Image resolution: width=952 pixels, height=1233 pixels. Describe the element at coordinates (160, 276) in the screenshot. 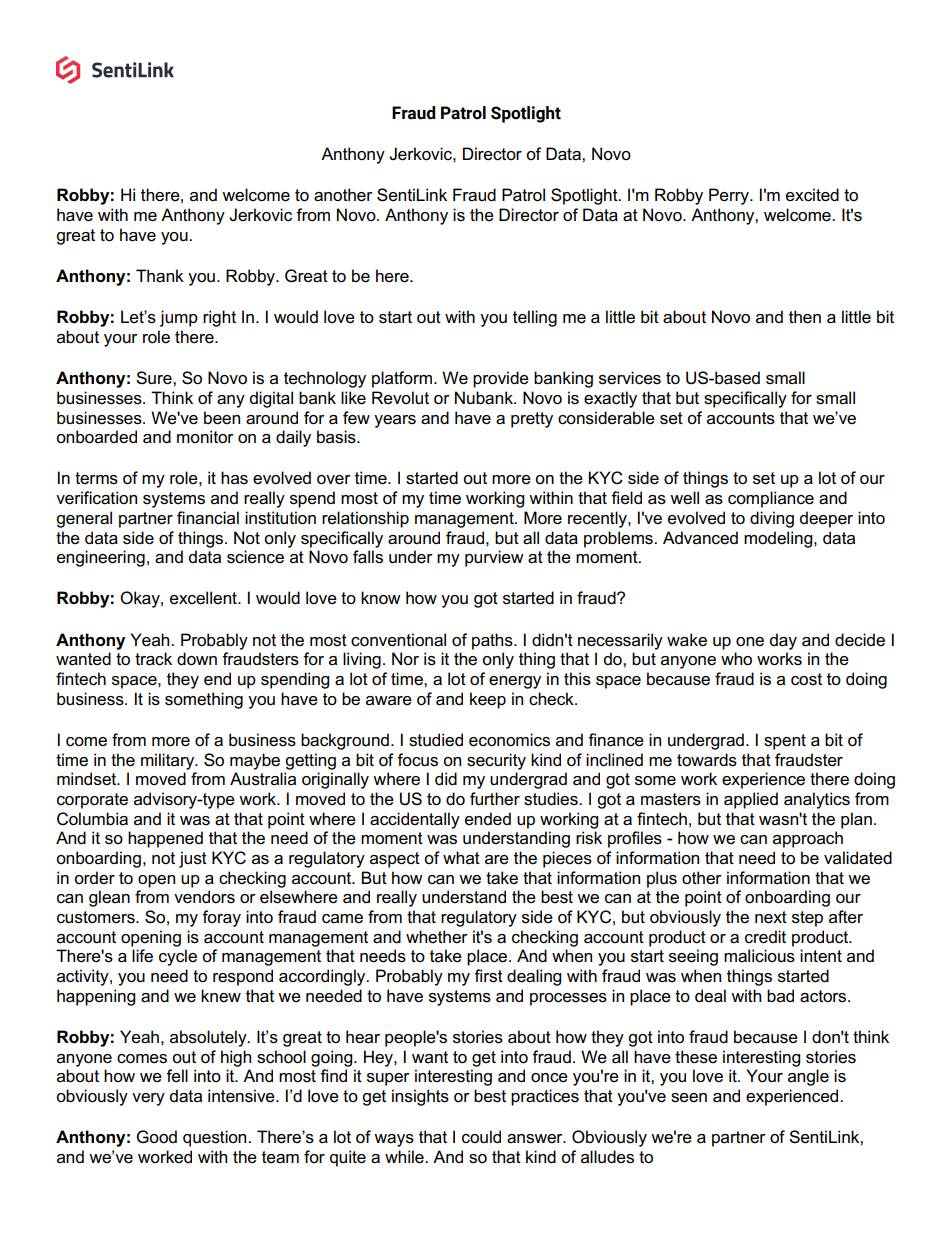

I see `Thank` at that location.
